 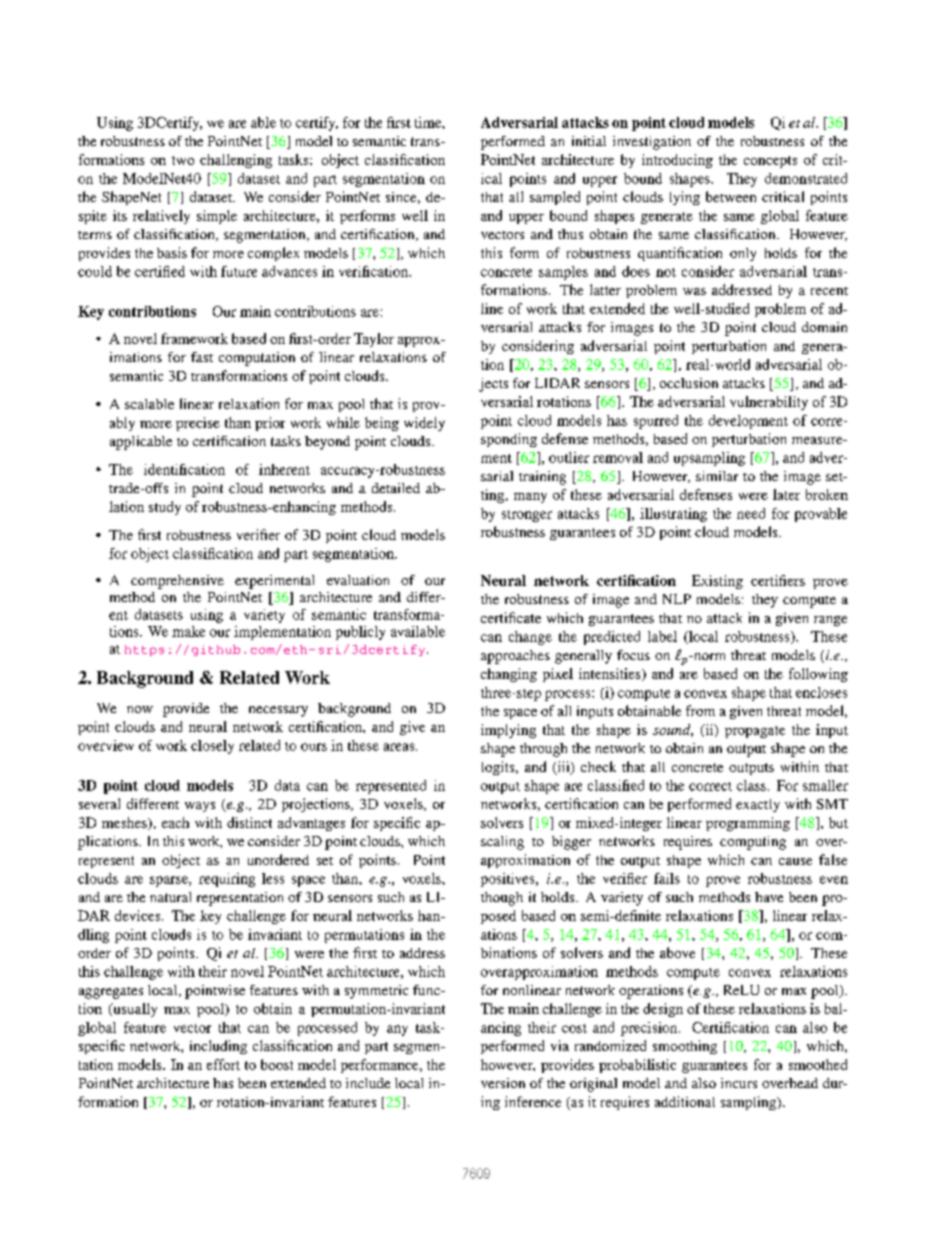 I want to click on scaling, so click(x=502, y=843).
